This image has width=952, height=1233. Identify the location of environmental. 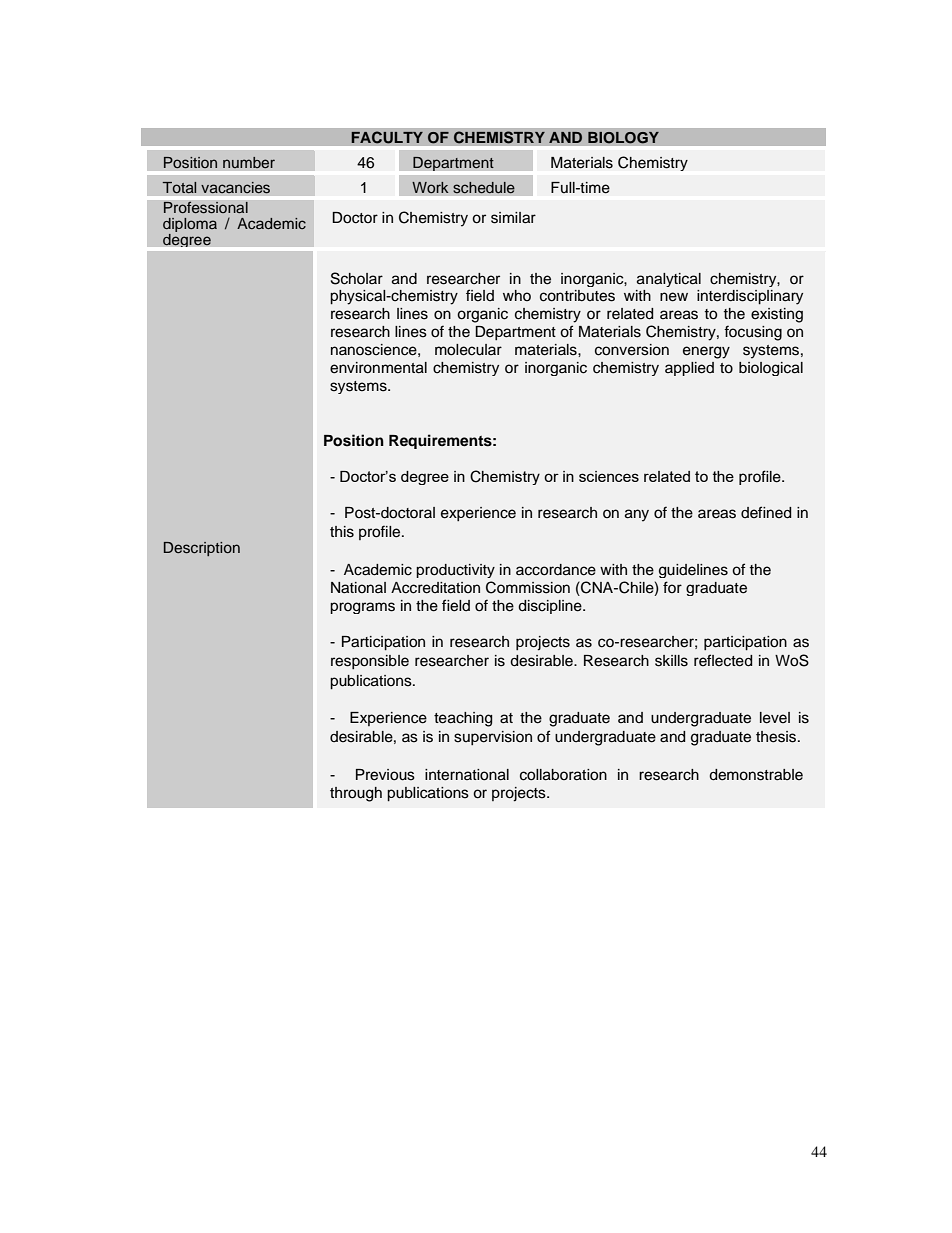
(378, 368).
